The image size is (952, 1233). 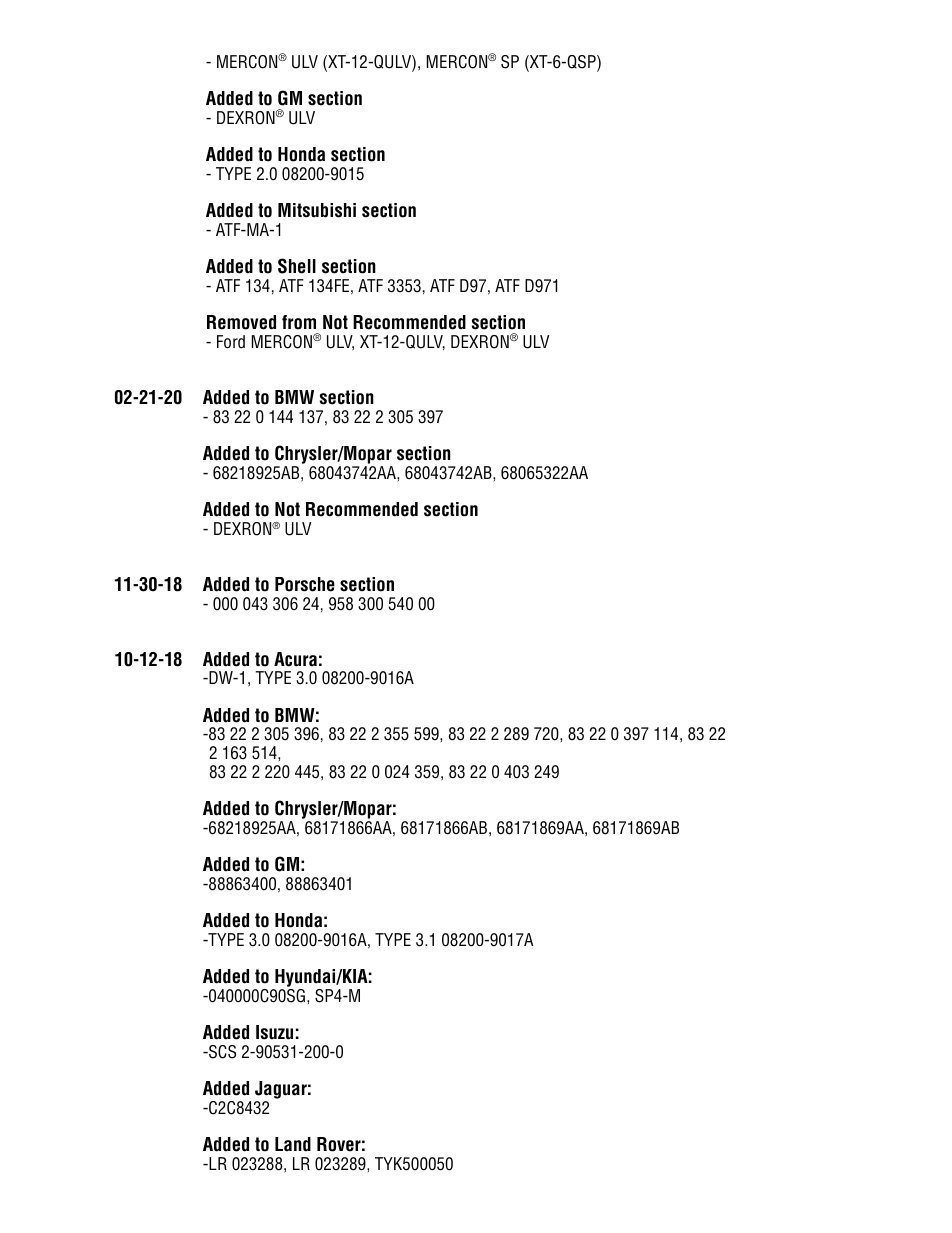 I want to click on Porsche, so click(x=305, y=584).
